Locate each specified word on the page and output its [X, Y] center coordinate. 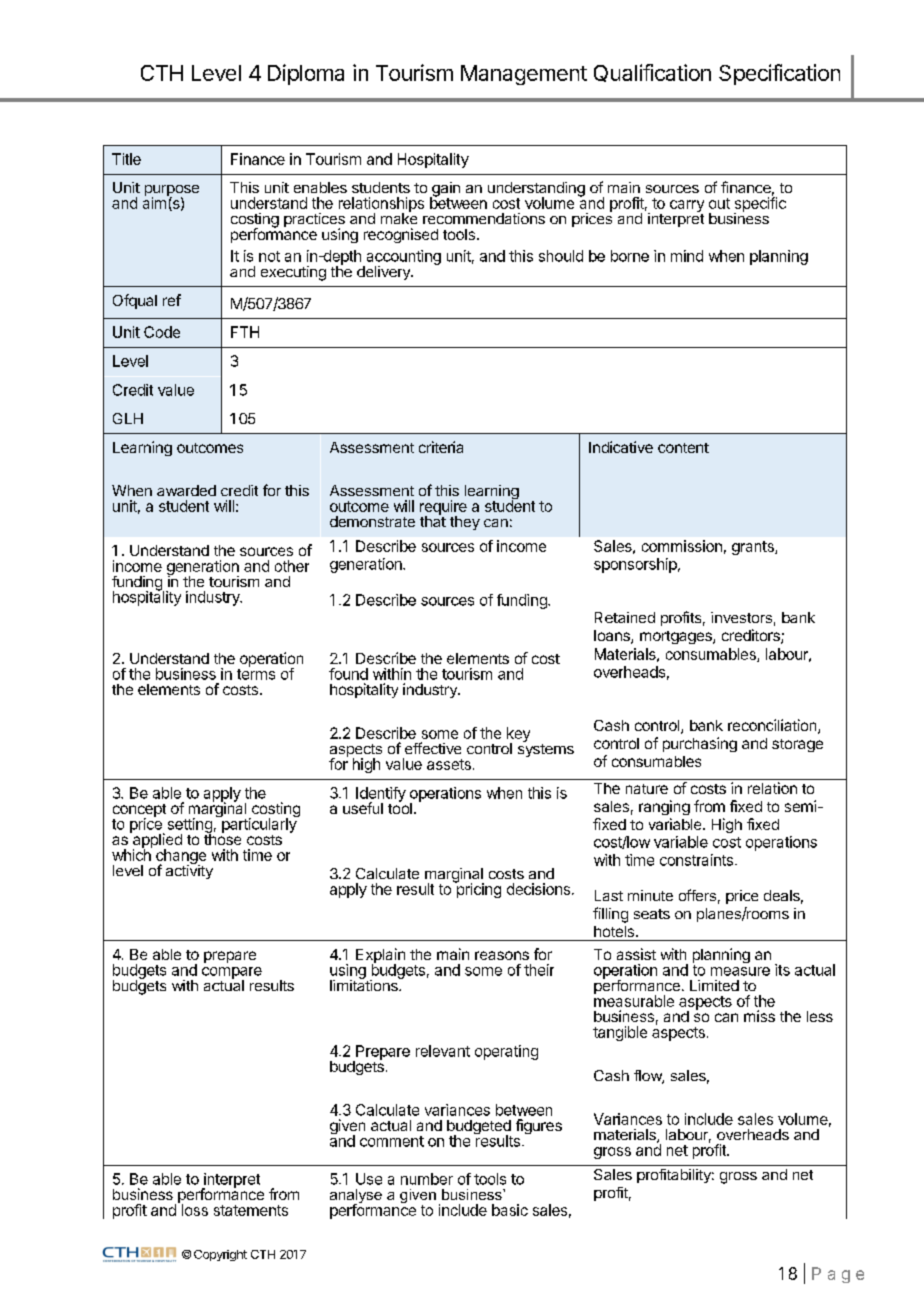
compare [232, 974]
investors [741, 617]
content [683, 448]
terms [256, 674]
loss [193, 1209]
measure [740, 971]
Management [524, 75]
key [518, 736]
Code [162, 332]
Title [126, 159]
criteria [441, 447]
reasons [502, 955]
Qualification [652, 73]
